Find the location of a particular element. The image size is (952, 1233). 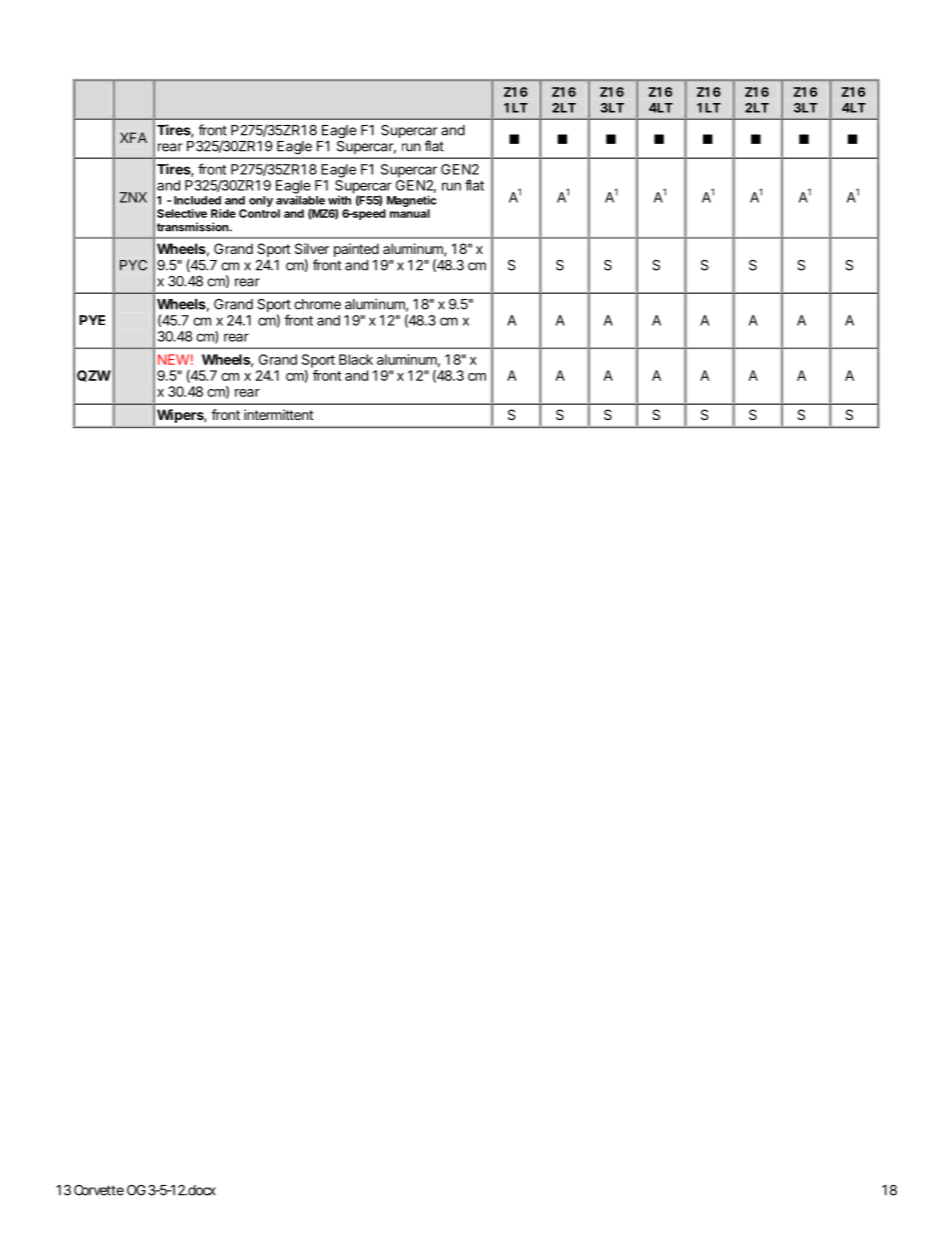

chrome is located at coordinates (317, 304).
